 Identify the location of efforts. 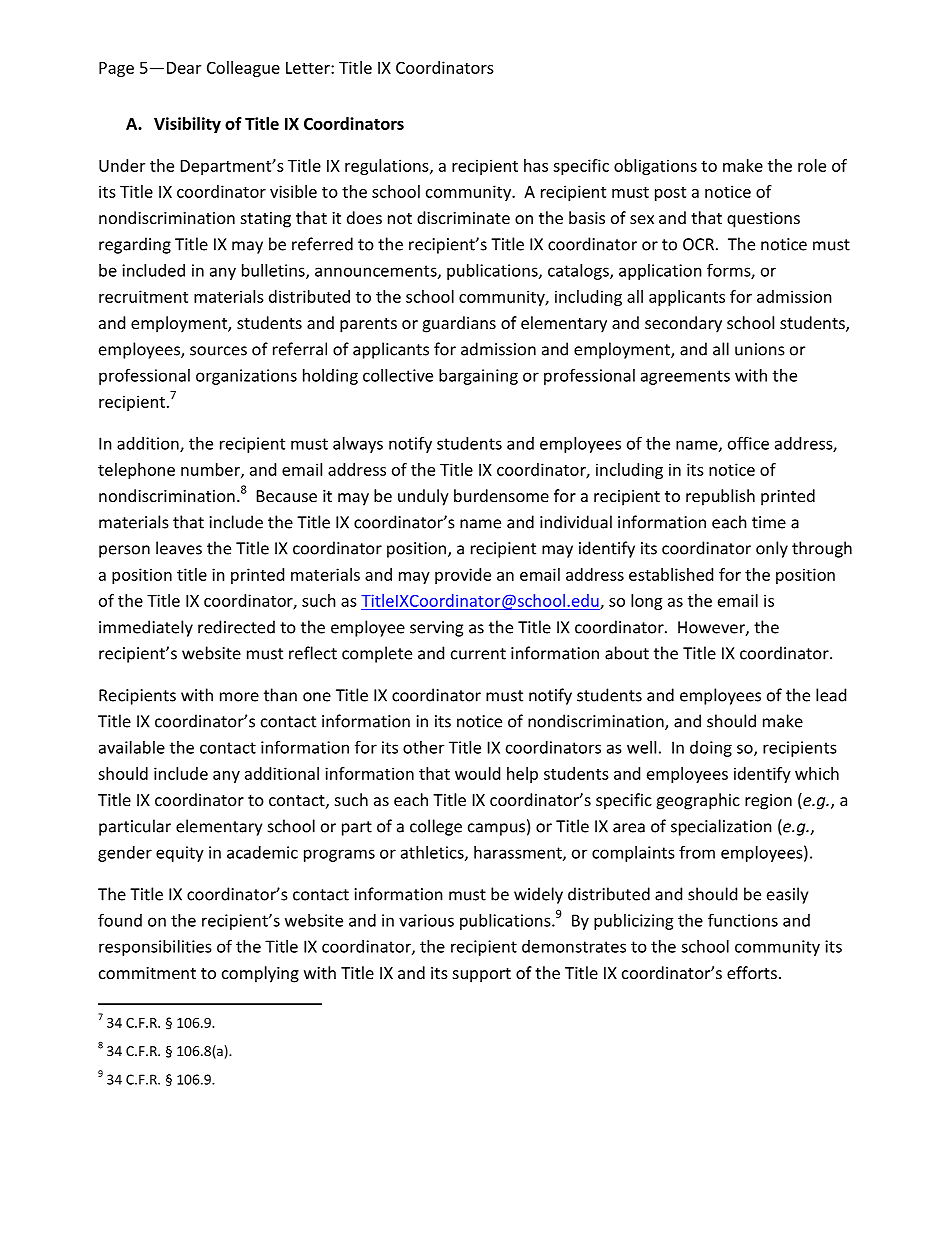
(752, 972).
